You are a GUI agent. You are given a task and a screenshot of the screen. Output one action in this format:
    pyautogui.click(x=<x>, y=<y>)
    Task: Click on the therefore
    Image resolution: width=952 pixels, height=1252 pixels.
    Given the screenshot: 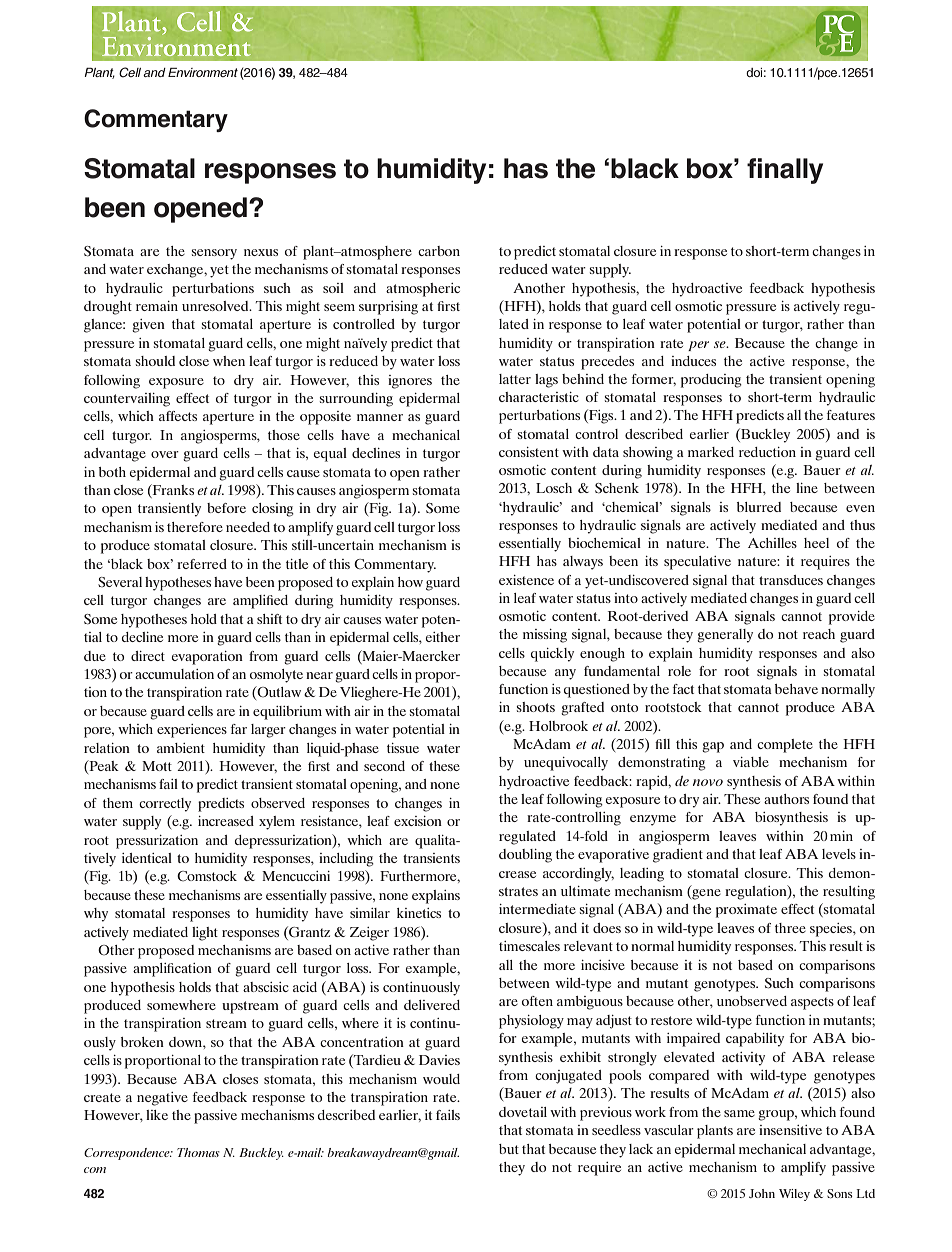 What is the action you would take?
    pyautogui.click(x=195, y=527)
